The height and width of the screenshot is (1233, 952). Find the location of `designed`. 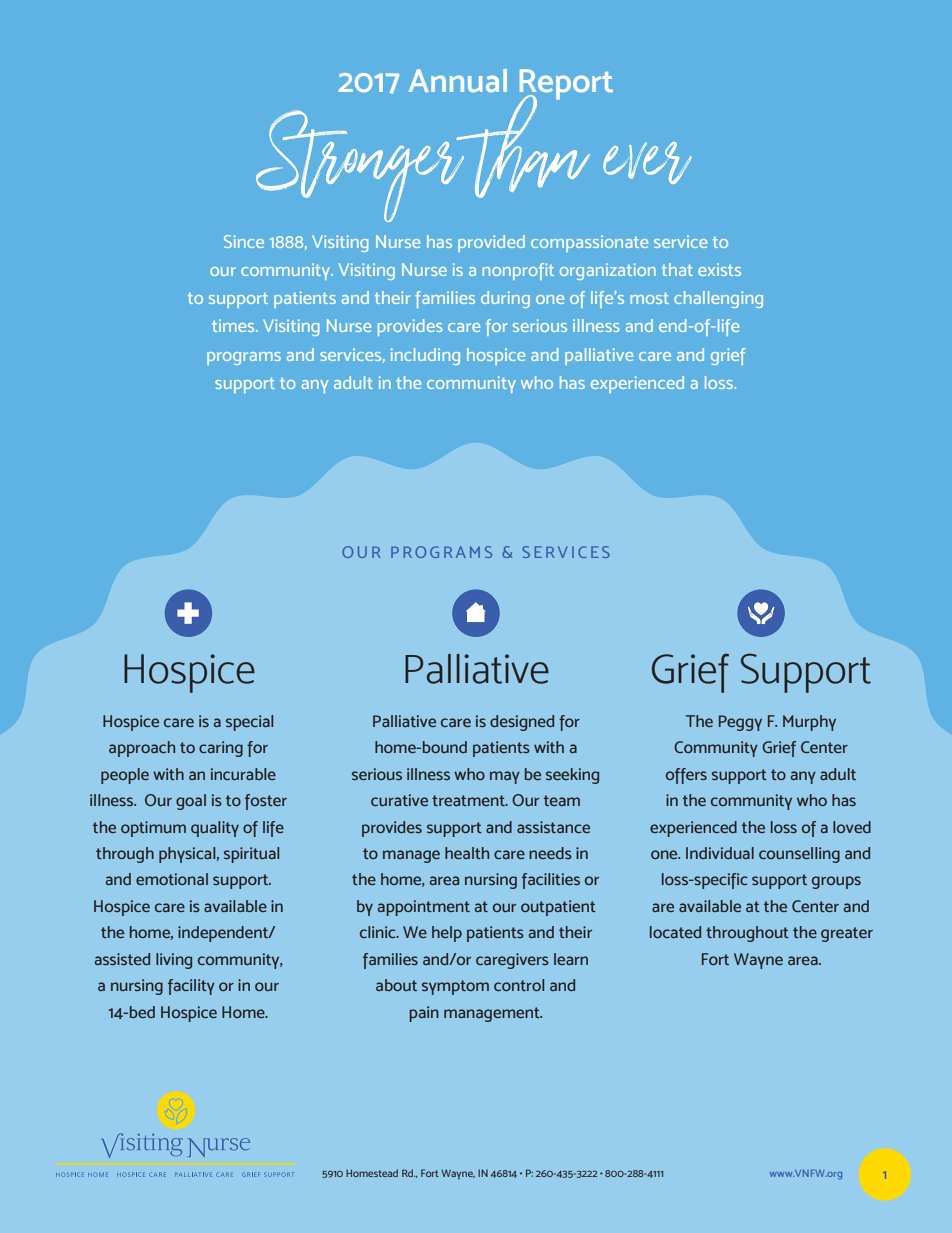

designed is located at coordinates (522, 723).
